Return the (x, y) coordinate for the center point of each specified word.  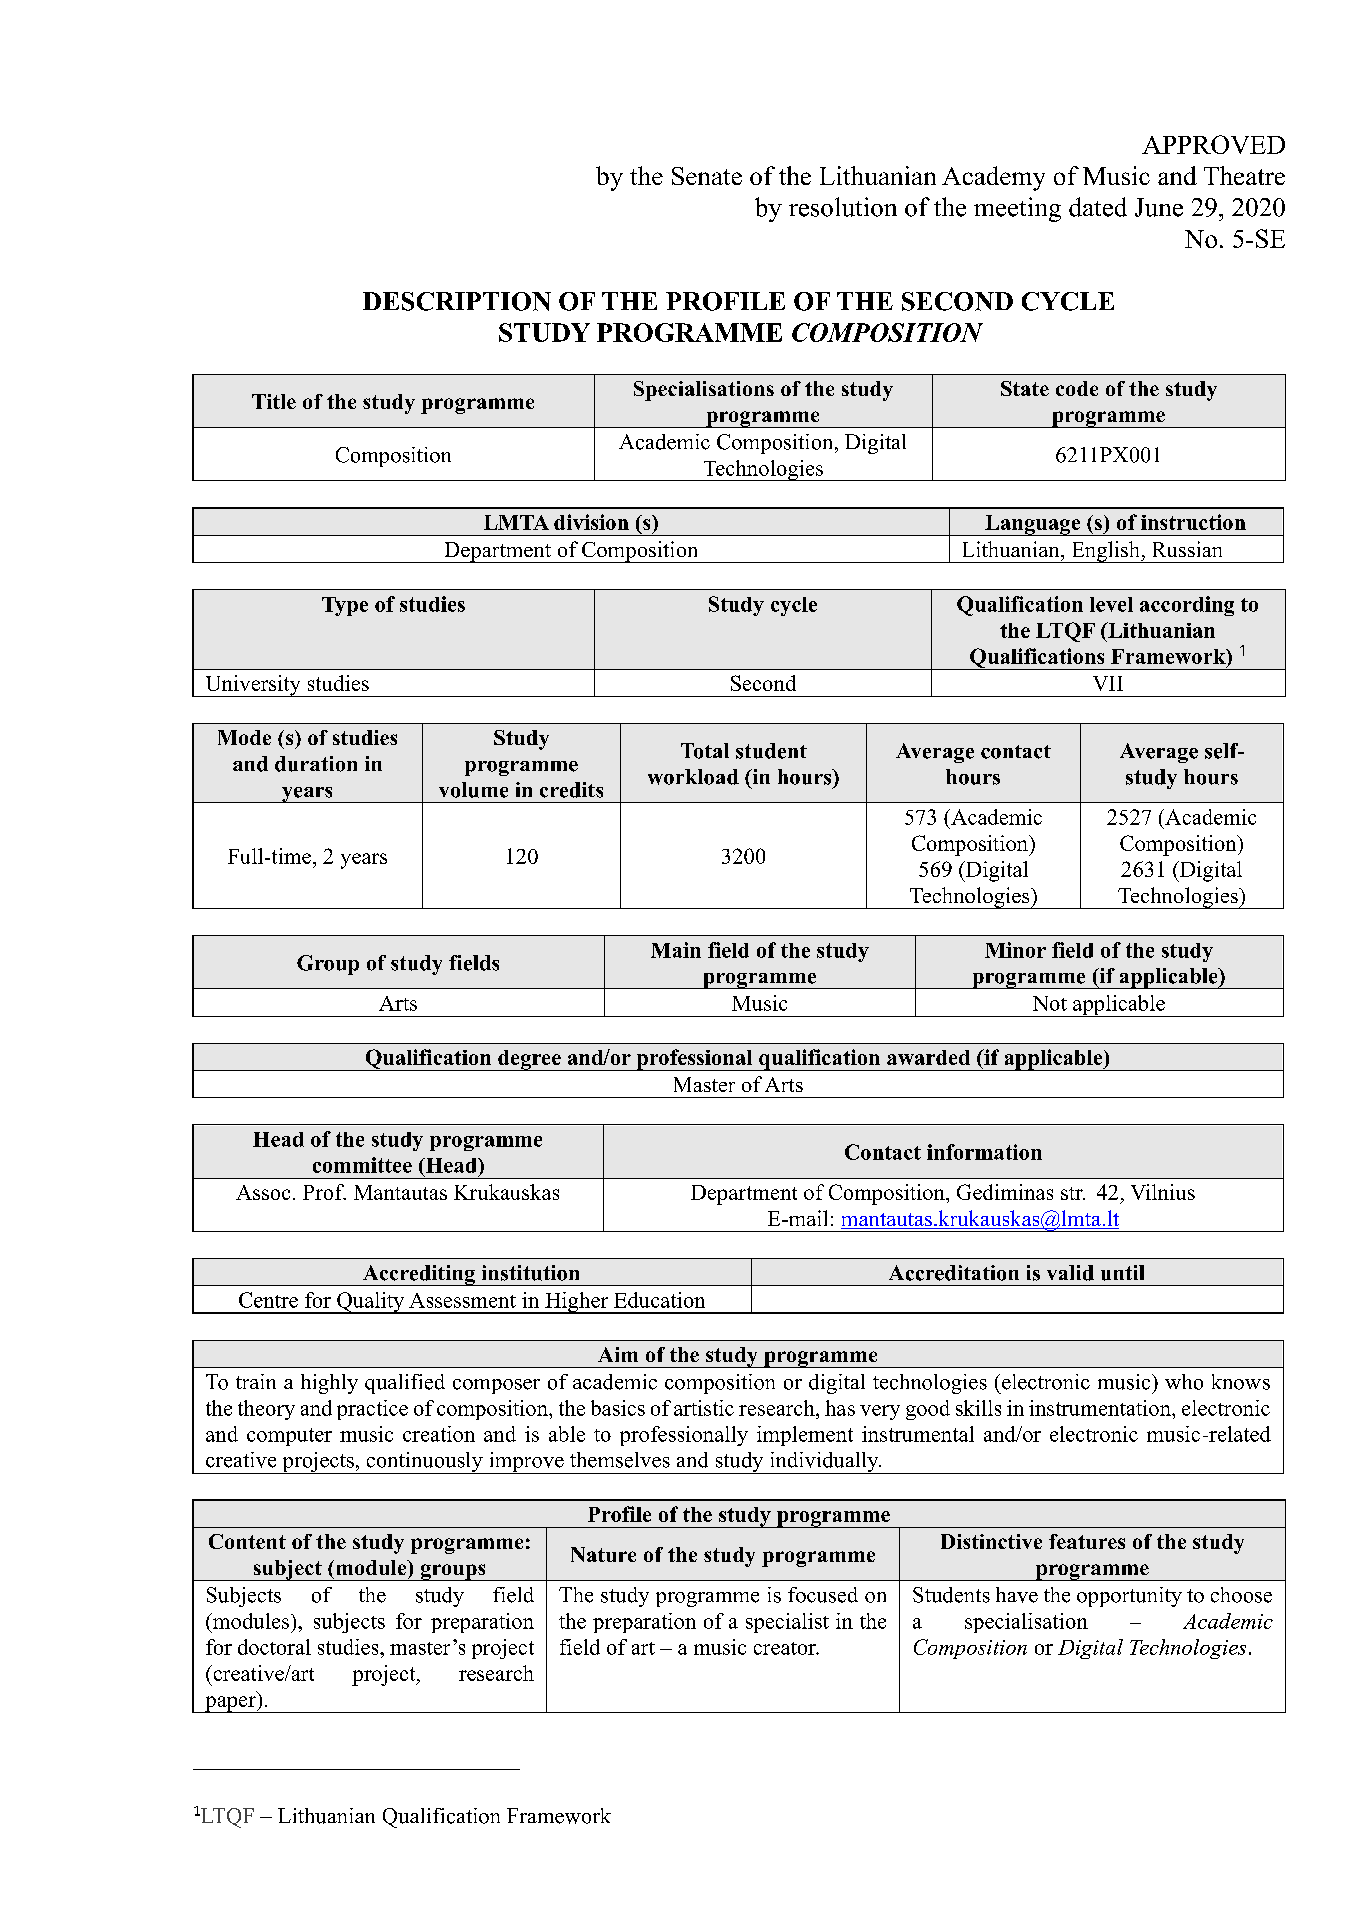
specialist (787, 1623)
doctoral (274, 1647)
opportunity (1129, 1597)
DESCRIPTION (457, 301)
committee (362, 1165)
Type (345, 606)
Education (659, 1300)
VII (1108, 683)
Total (705, 751)
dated (1098, 207)
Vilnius (1163, 1192)
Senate (707, 176)
